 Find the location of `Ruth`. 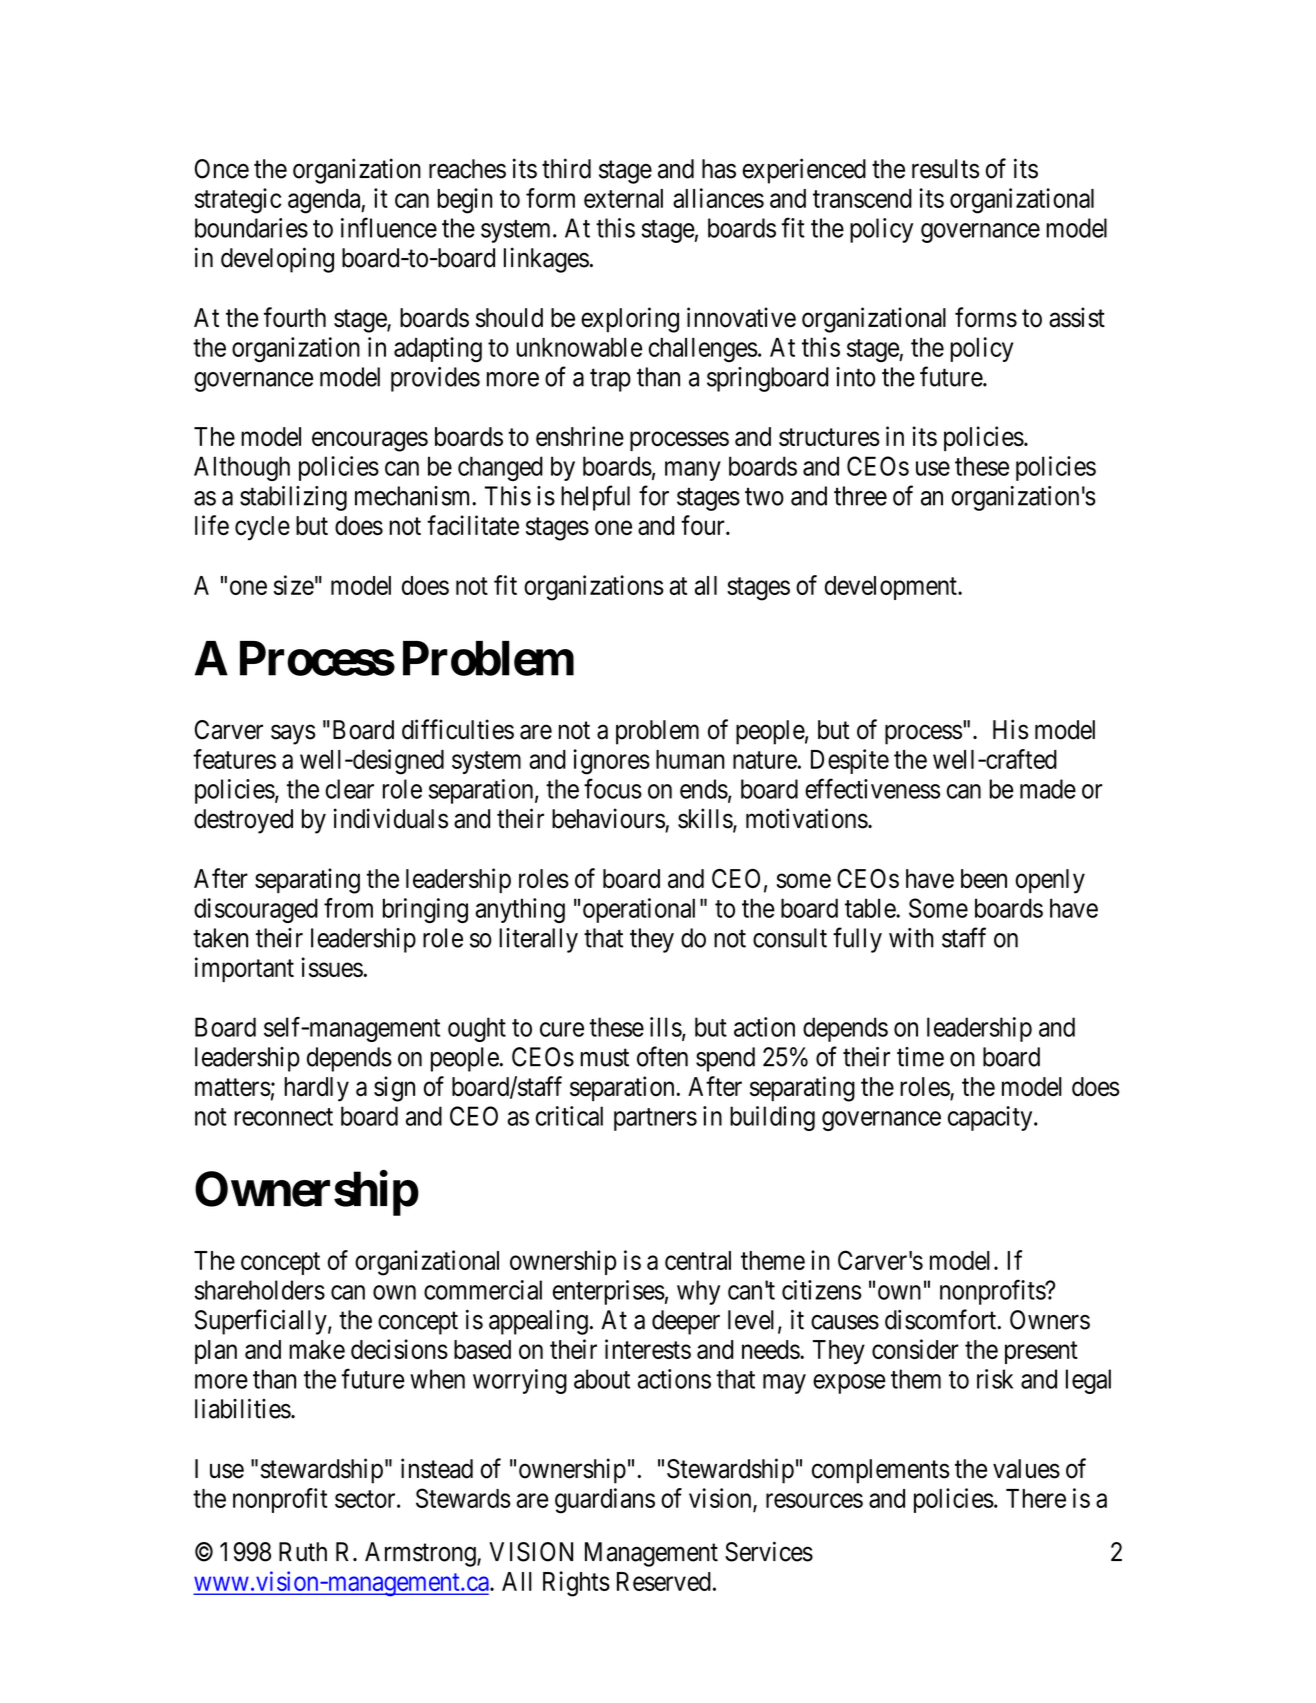

Ruth is located at coordinates (303, 1552).
